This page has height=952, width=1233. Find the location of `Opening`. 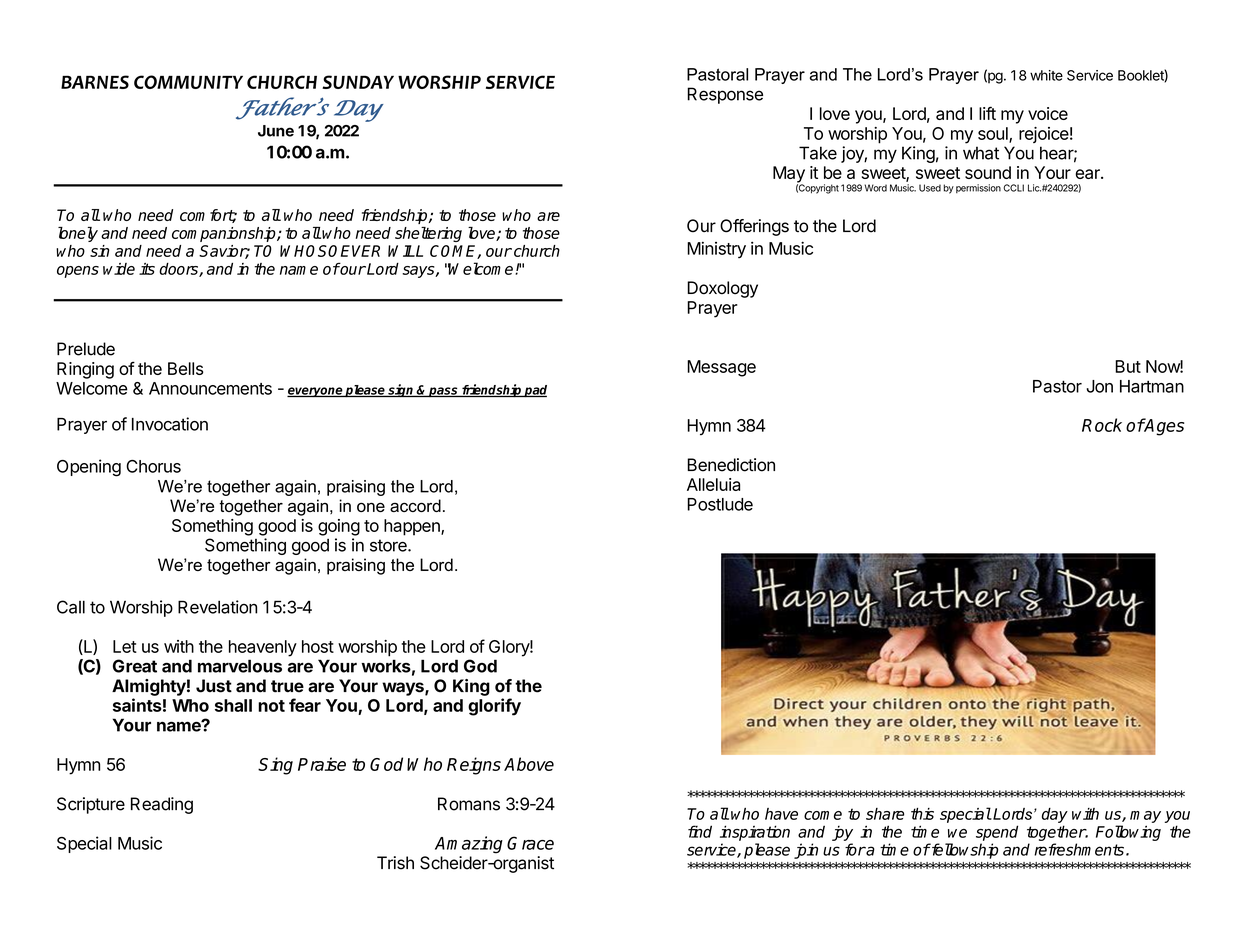

Opening is located at coordinates (89, 468).
